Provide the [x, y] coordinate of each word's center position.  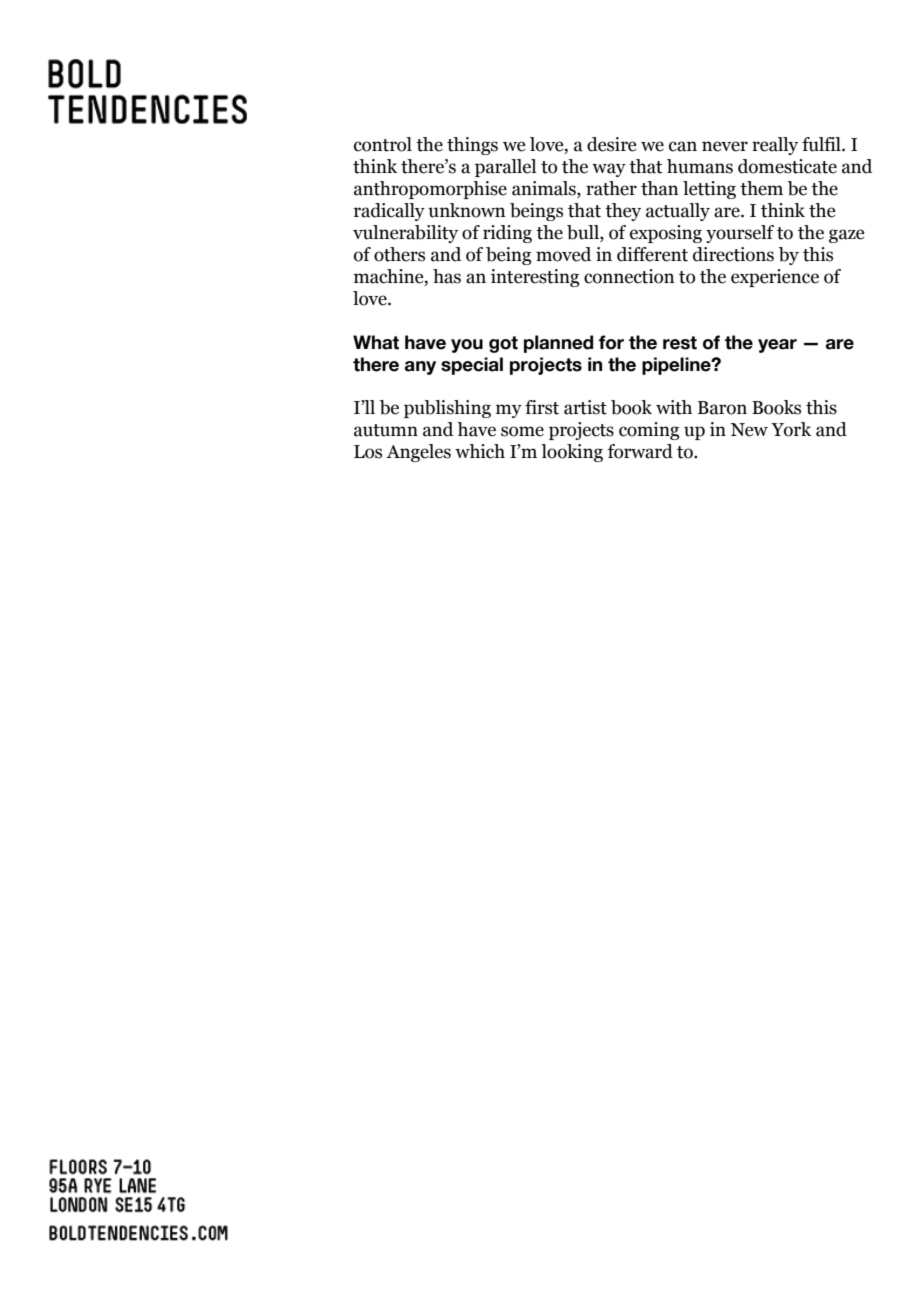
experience [775, 278]
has [447, 276]
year [777, 346]
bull [584, 233]
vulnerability [405, 234]
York [791, 429]
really [775, 146]
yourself [740, 234]
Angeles [418, 453]
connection [629, 276]
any [420, 368]
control [383, 144]
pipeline [677, 366]
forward [640, 451]
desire [611, 144]
